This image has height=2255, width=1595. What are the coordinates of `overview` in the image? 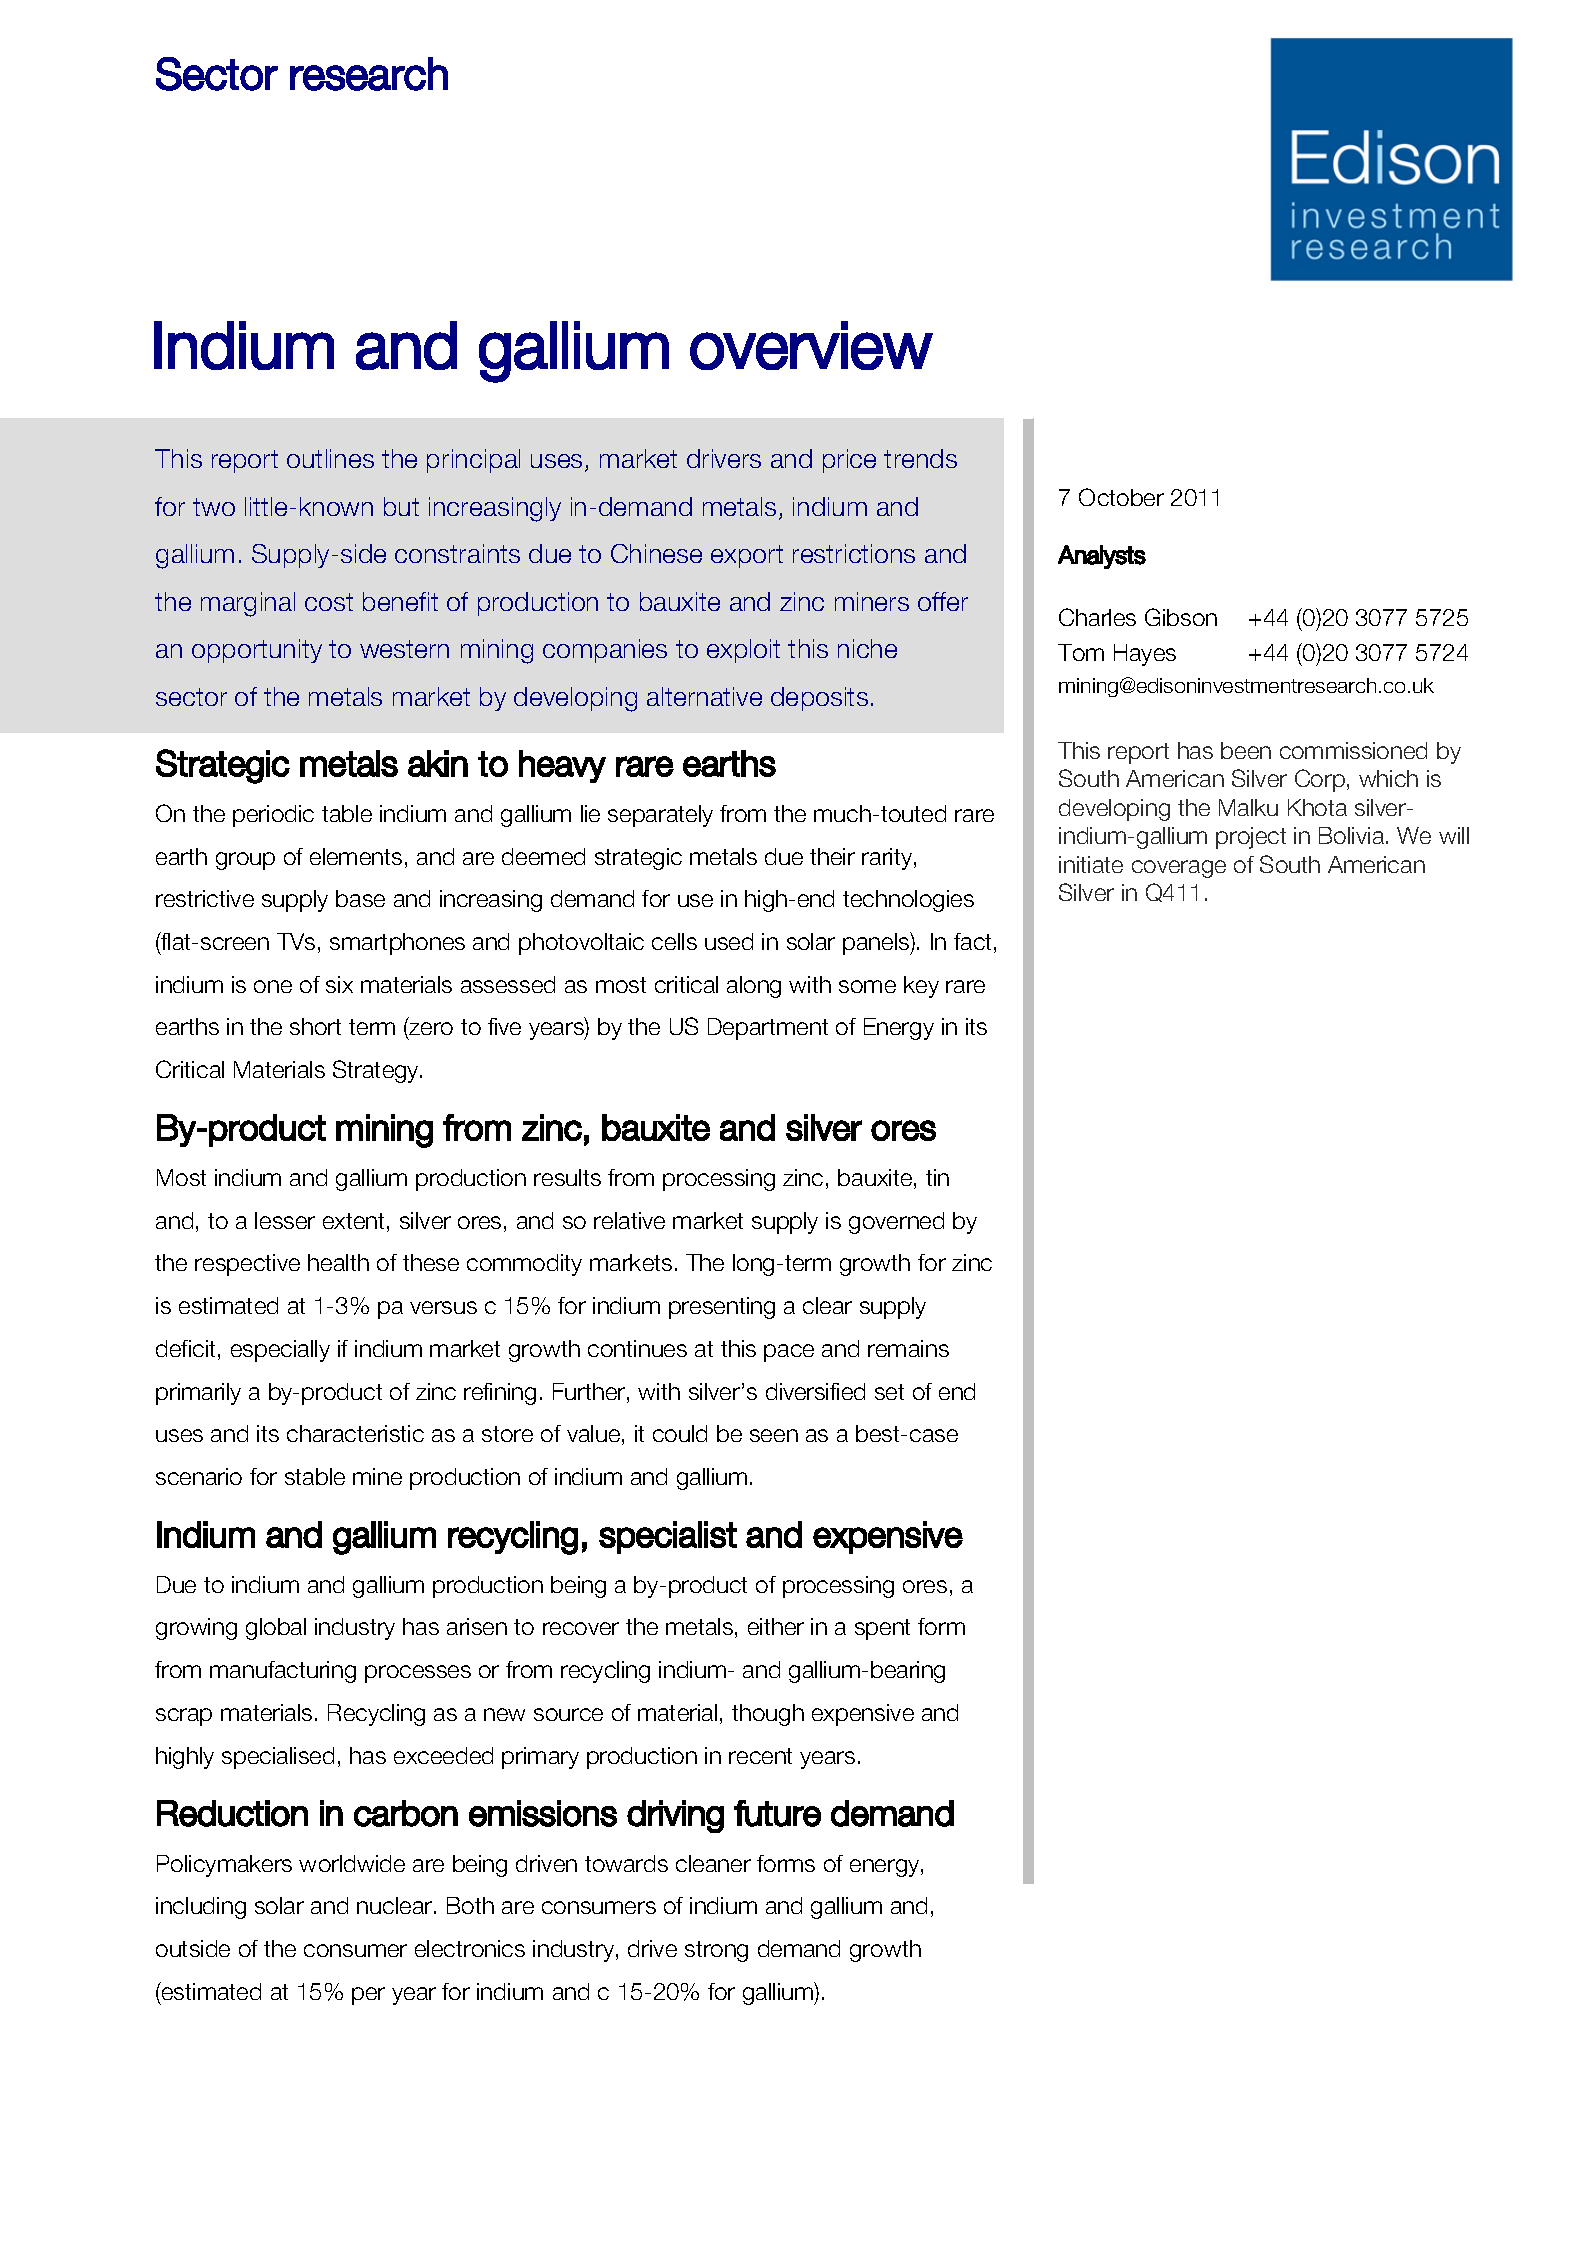 It's located at (811, 345).
